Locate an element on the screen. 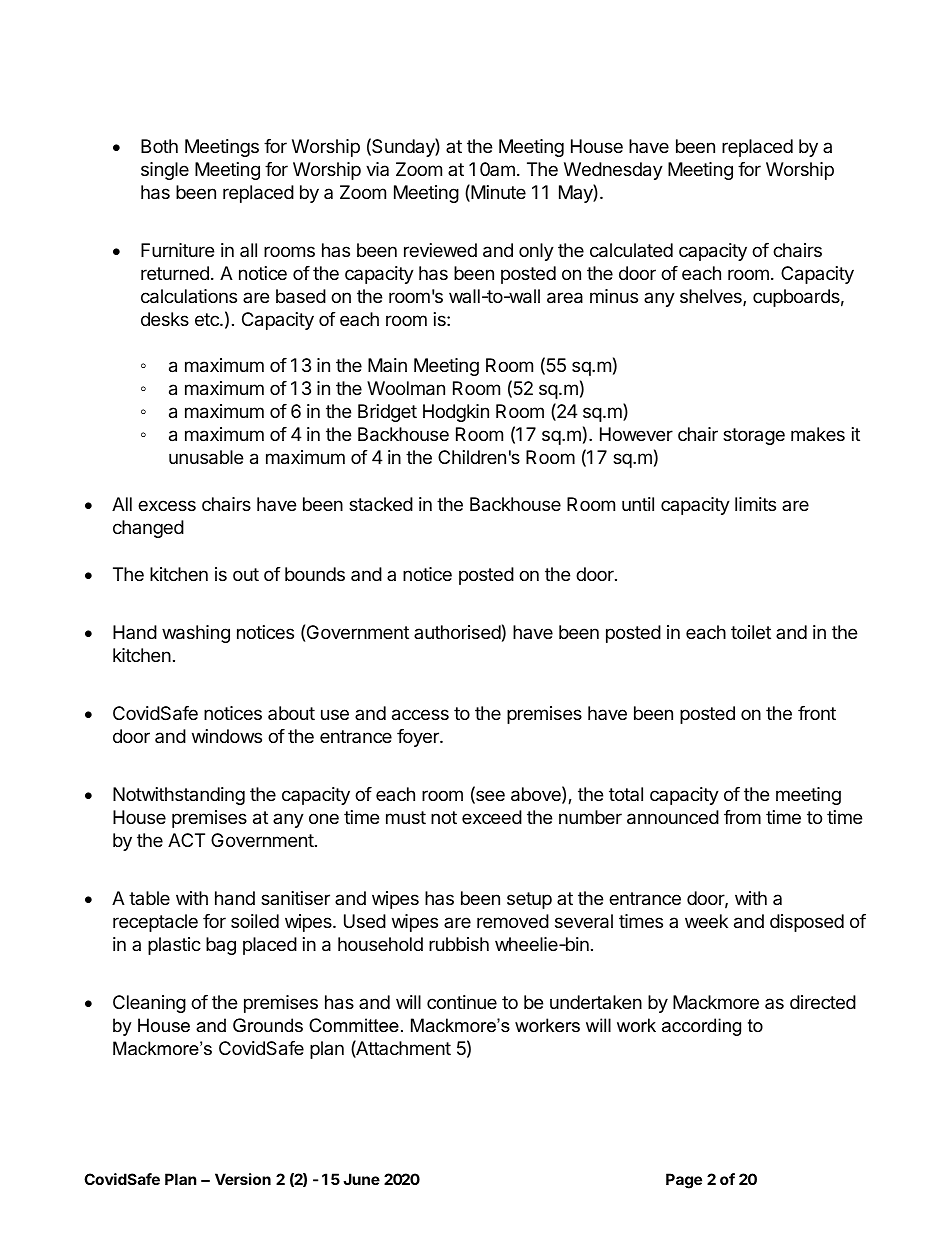 Image resolution: width=952 pixels, height=1233 pixels. soiled is located at coordinates (255, 921).
